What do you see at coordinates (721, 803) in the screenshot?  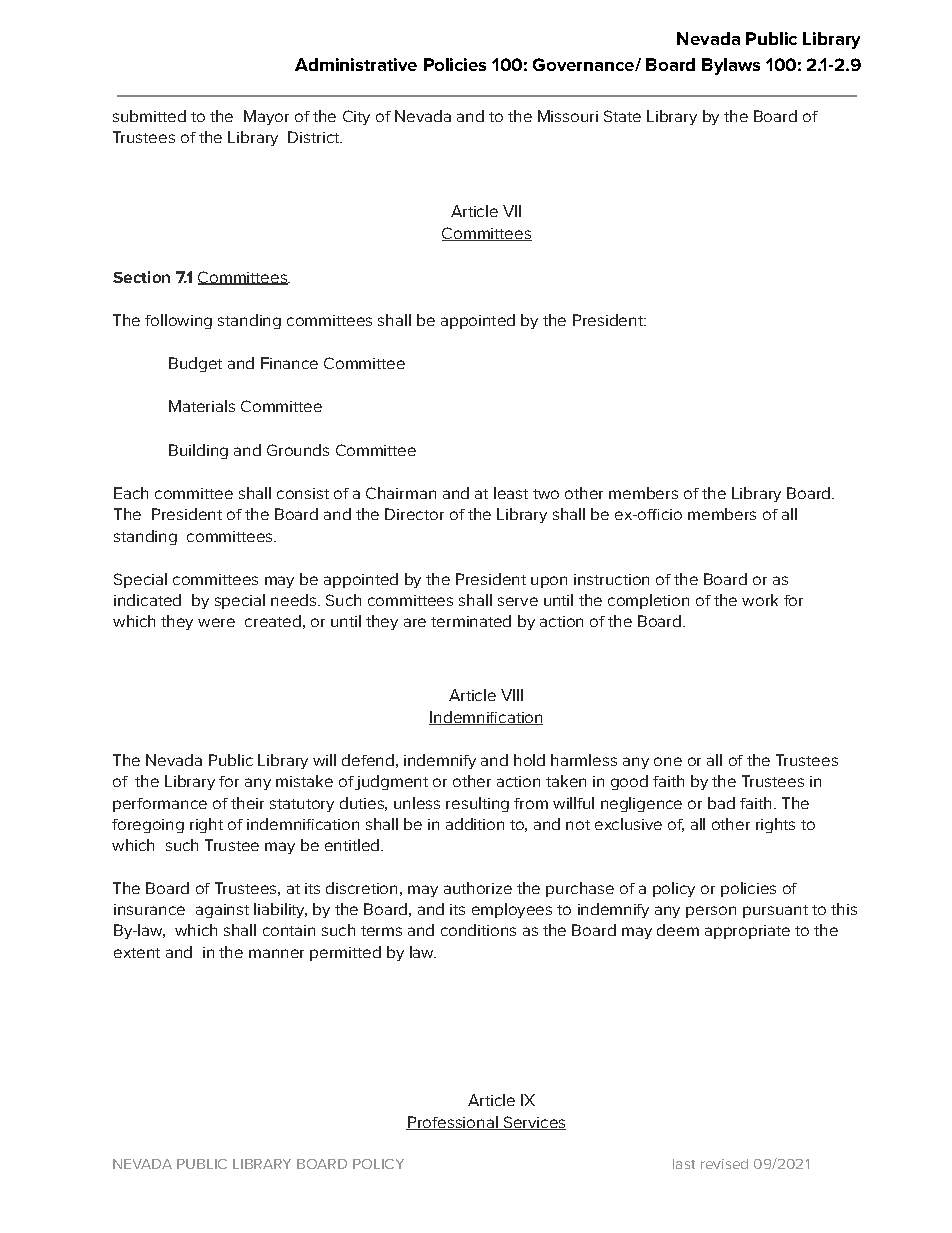 I see `bad` at bounding box center [721, 803].
